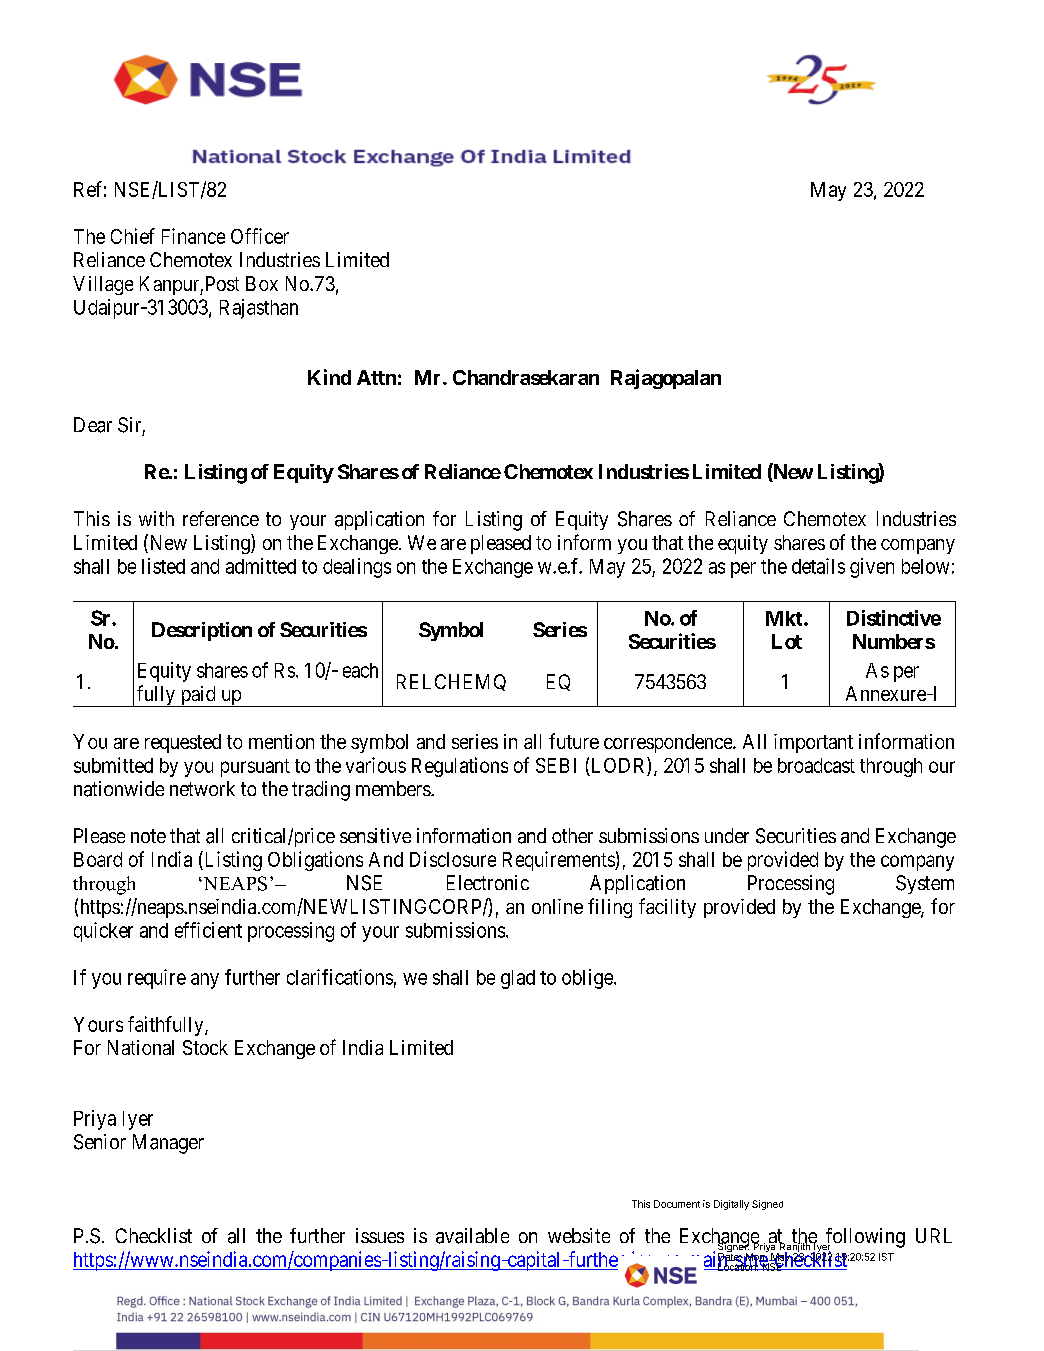 The image size is (1044, 1351). Describe the element at coordinates (574, 741) in the image. I see `future` at that location.
